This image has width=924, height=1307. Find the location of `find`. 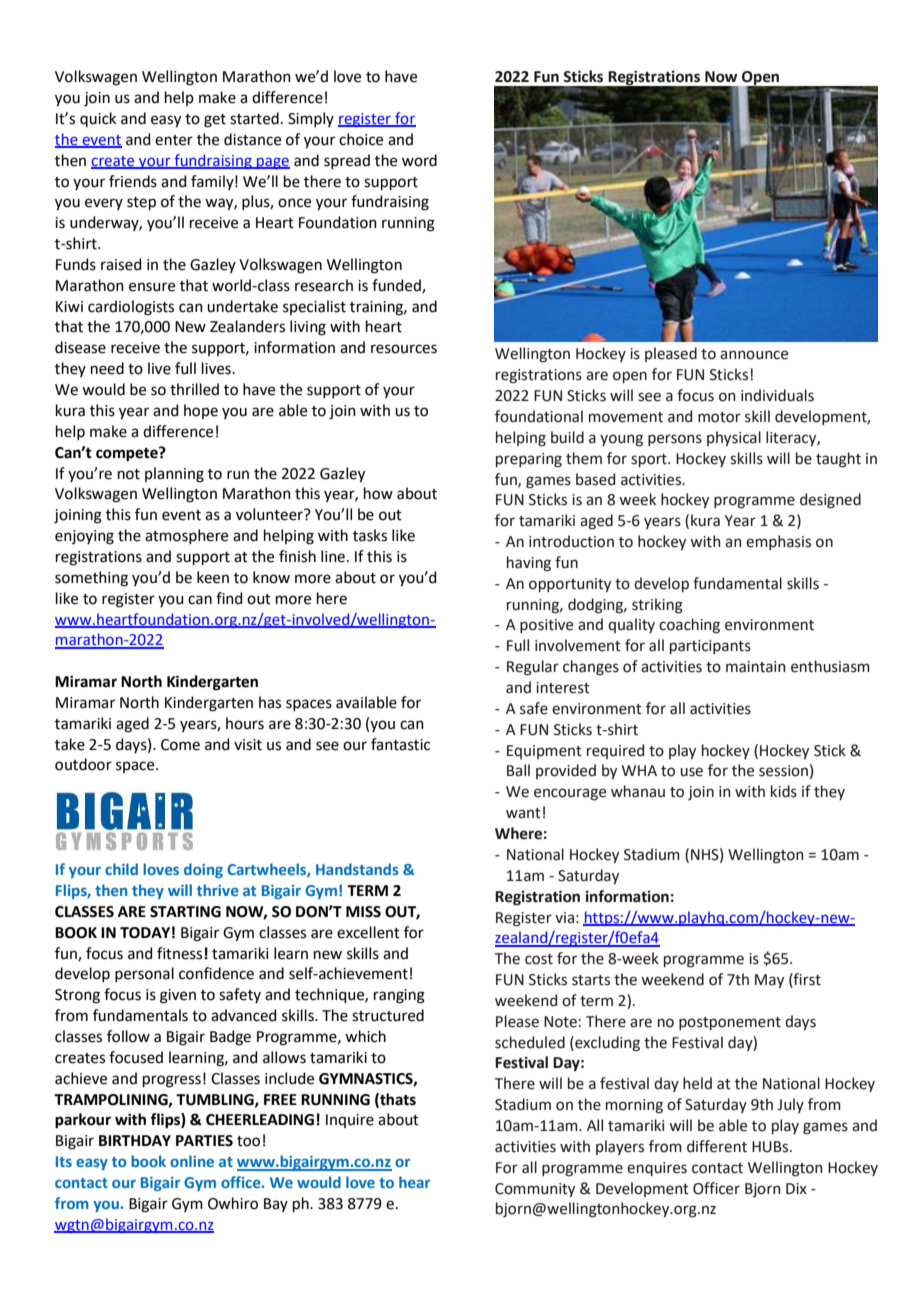

find is located at coordinates (229, 598).
